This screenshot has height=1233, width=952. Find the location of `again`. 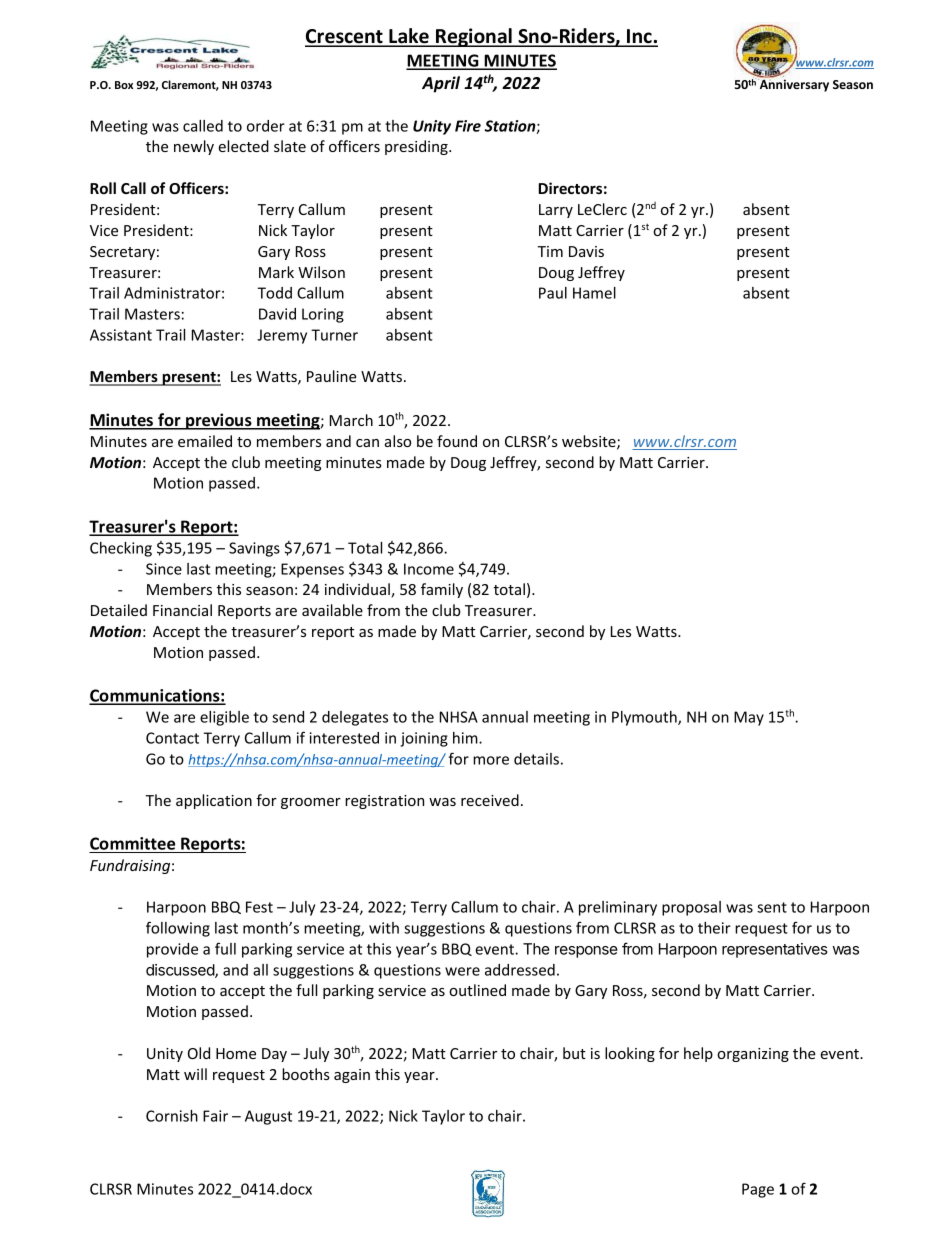

again is located at coordinates (352, 1076).
